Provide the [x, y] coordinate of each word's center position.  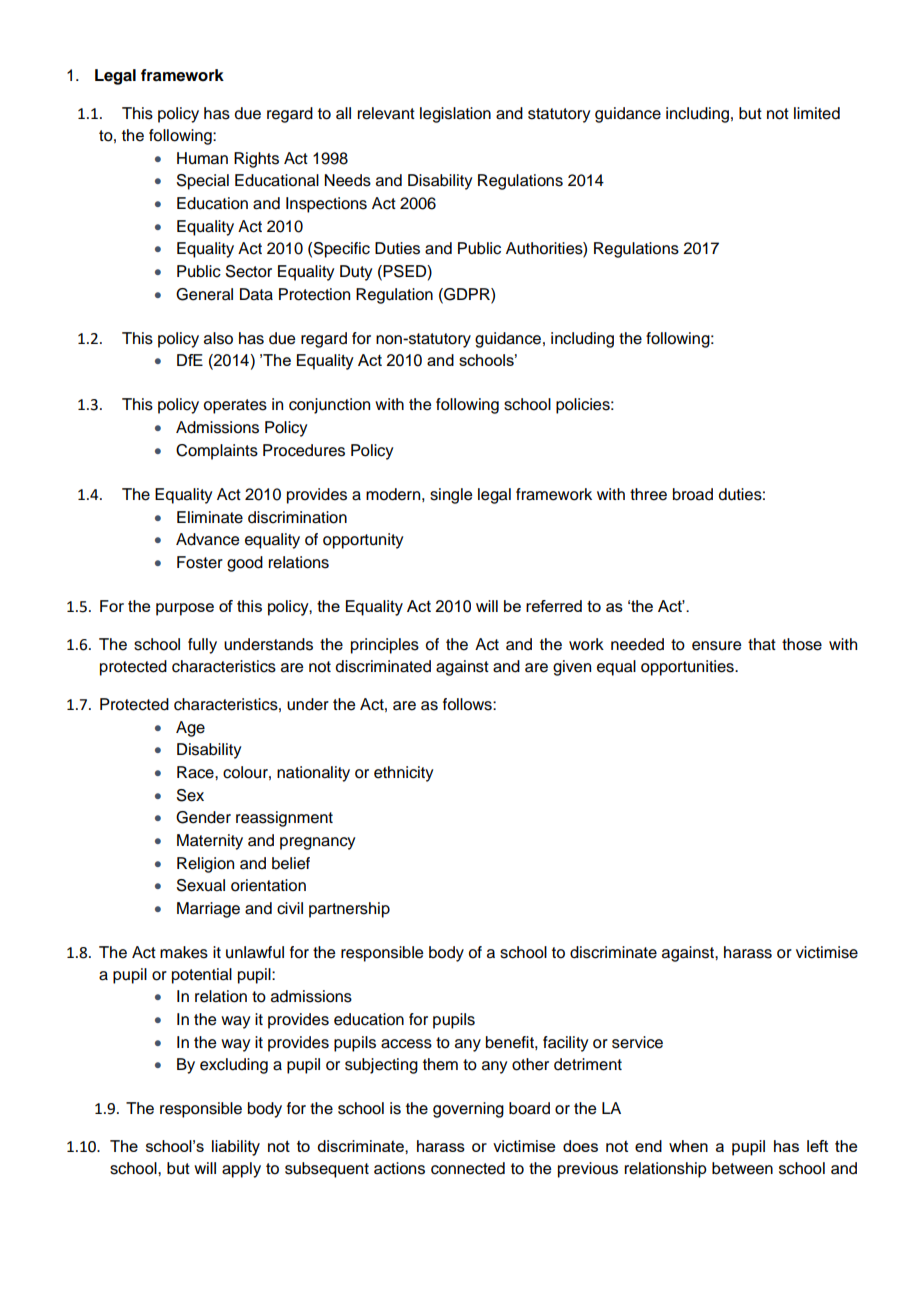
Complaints [217, 452]
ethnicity [403, 774]
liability [236, 1148]
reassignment [284, 819]
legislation [455, 115]
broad [693, 494]
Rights [256, 160]
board [529, 1108]
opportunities [688, 668]
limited [817, 113]
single [451, 496]
